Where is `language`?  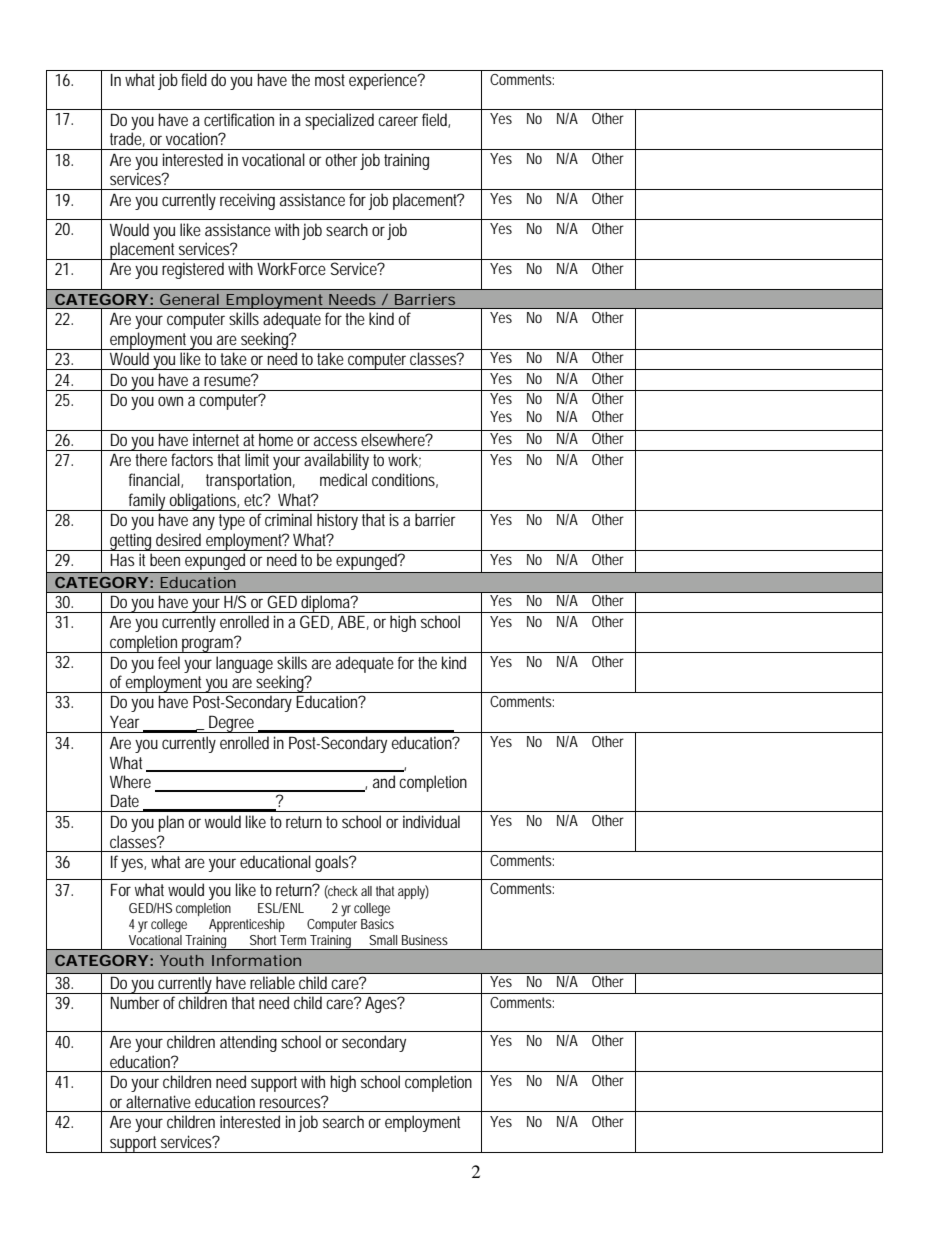
language is located at coordinates (244, 664).
